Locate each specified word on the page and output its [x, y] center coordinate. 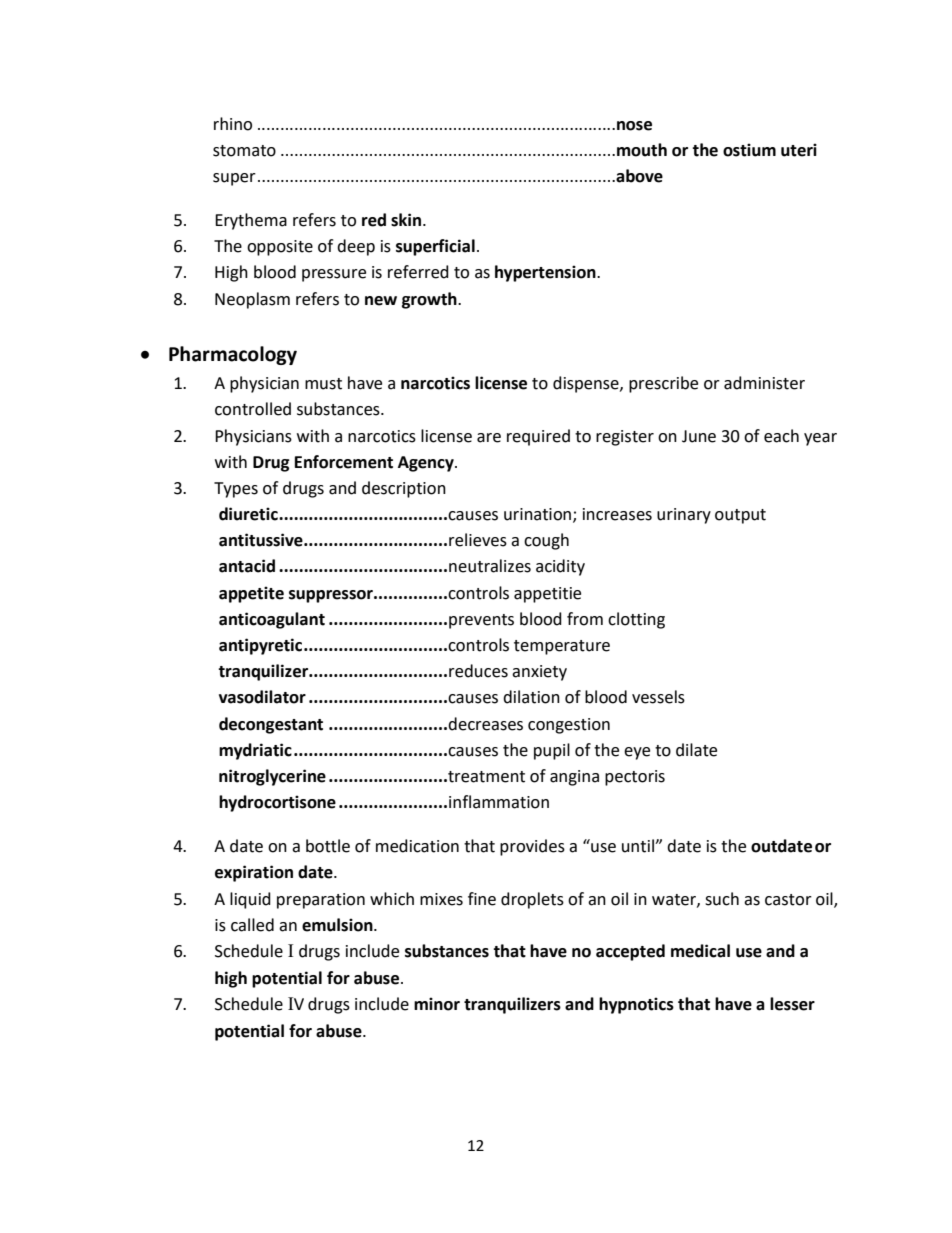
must [323, 384]
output [740, 516]
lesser [792, 1004]
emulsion [338, 925]
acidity [560, 567]
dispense [587, 384]
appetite [251, 594]
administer [764, 383]
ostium [749, 150]
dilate [696, 750]
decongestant [271, 725]
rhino [233, 124]
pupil [552, 751]
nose [634, 126]
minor [437, 1004]
